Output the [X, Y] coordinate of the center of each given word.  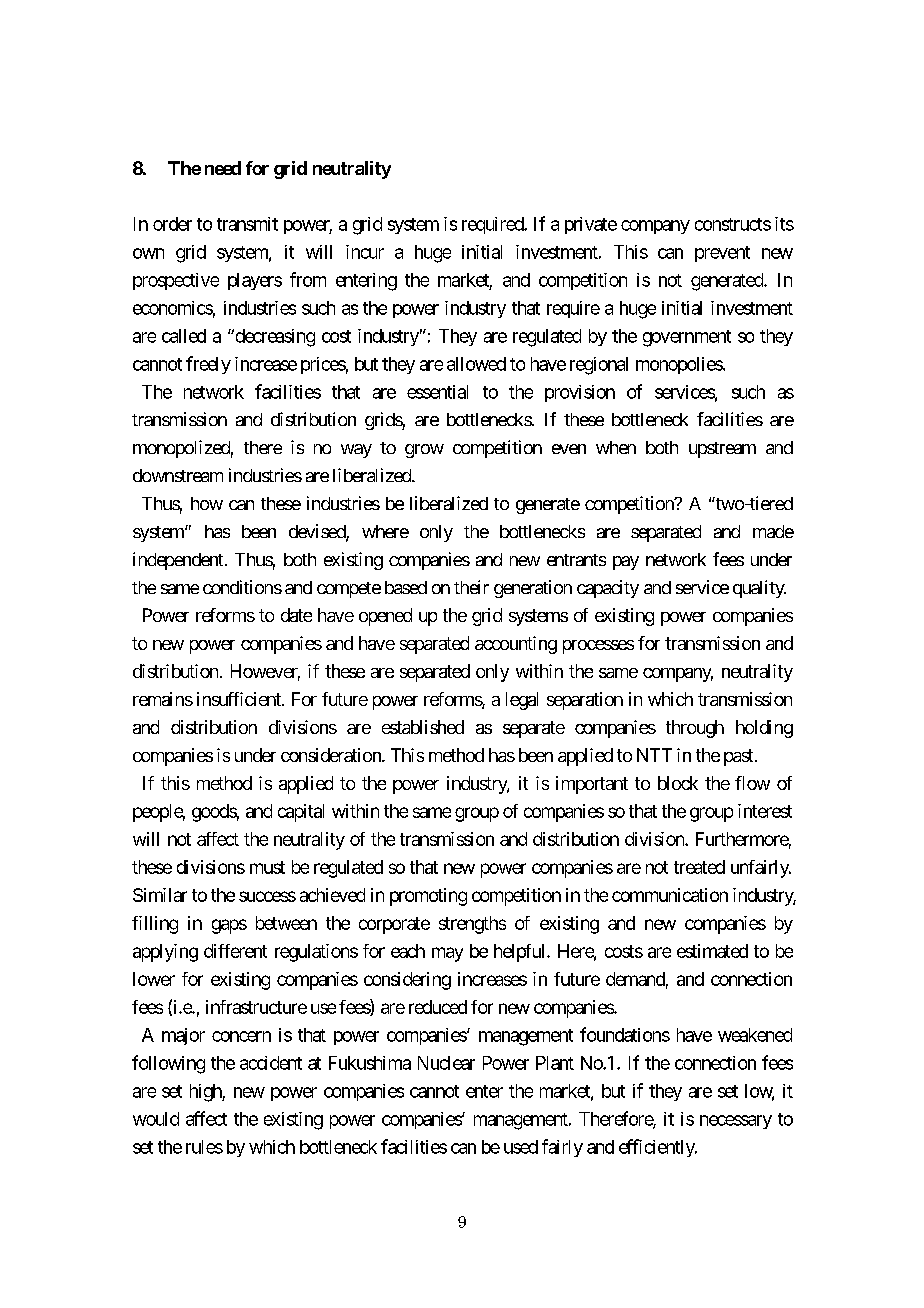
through [695, 729]
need [223, 168]
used [521, 1147]
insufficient [240, 699]
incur [365, 252]
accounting [516, 645]
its [784, 224]
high [206, 1093]
